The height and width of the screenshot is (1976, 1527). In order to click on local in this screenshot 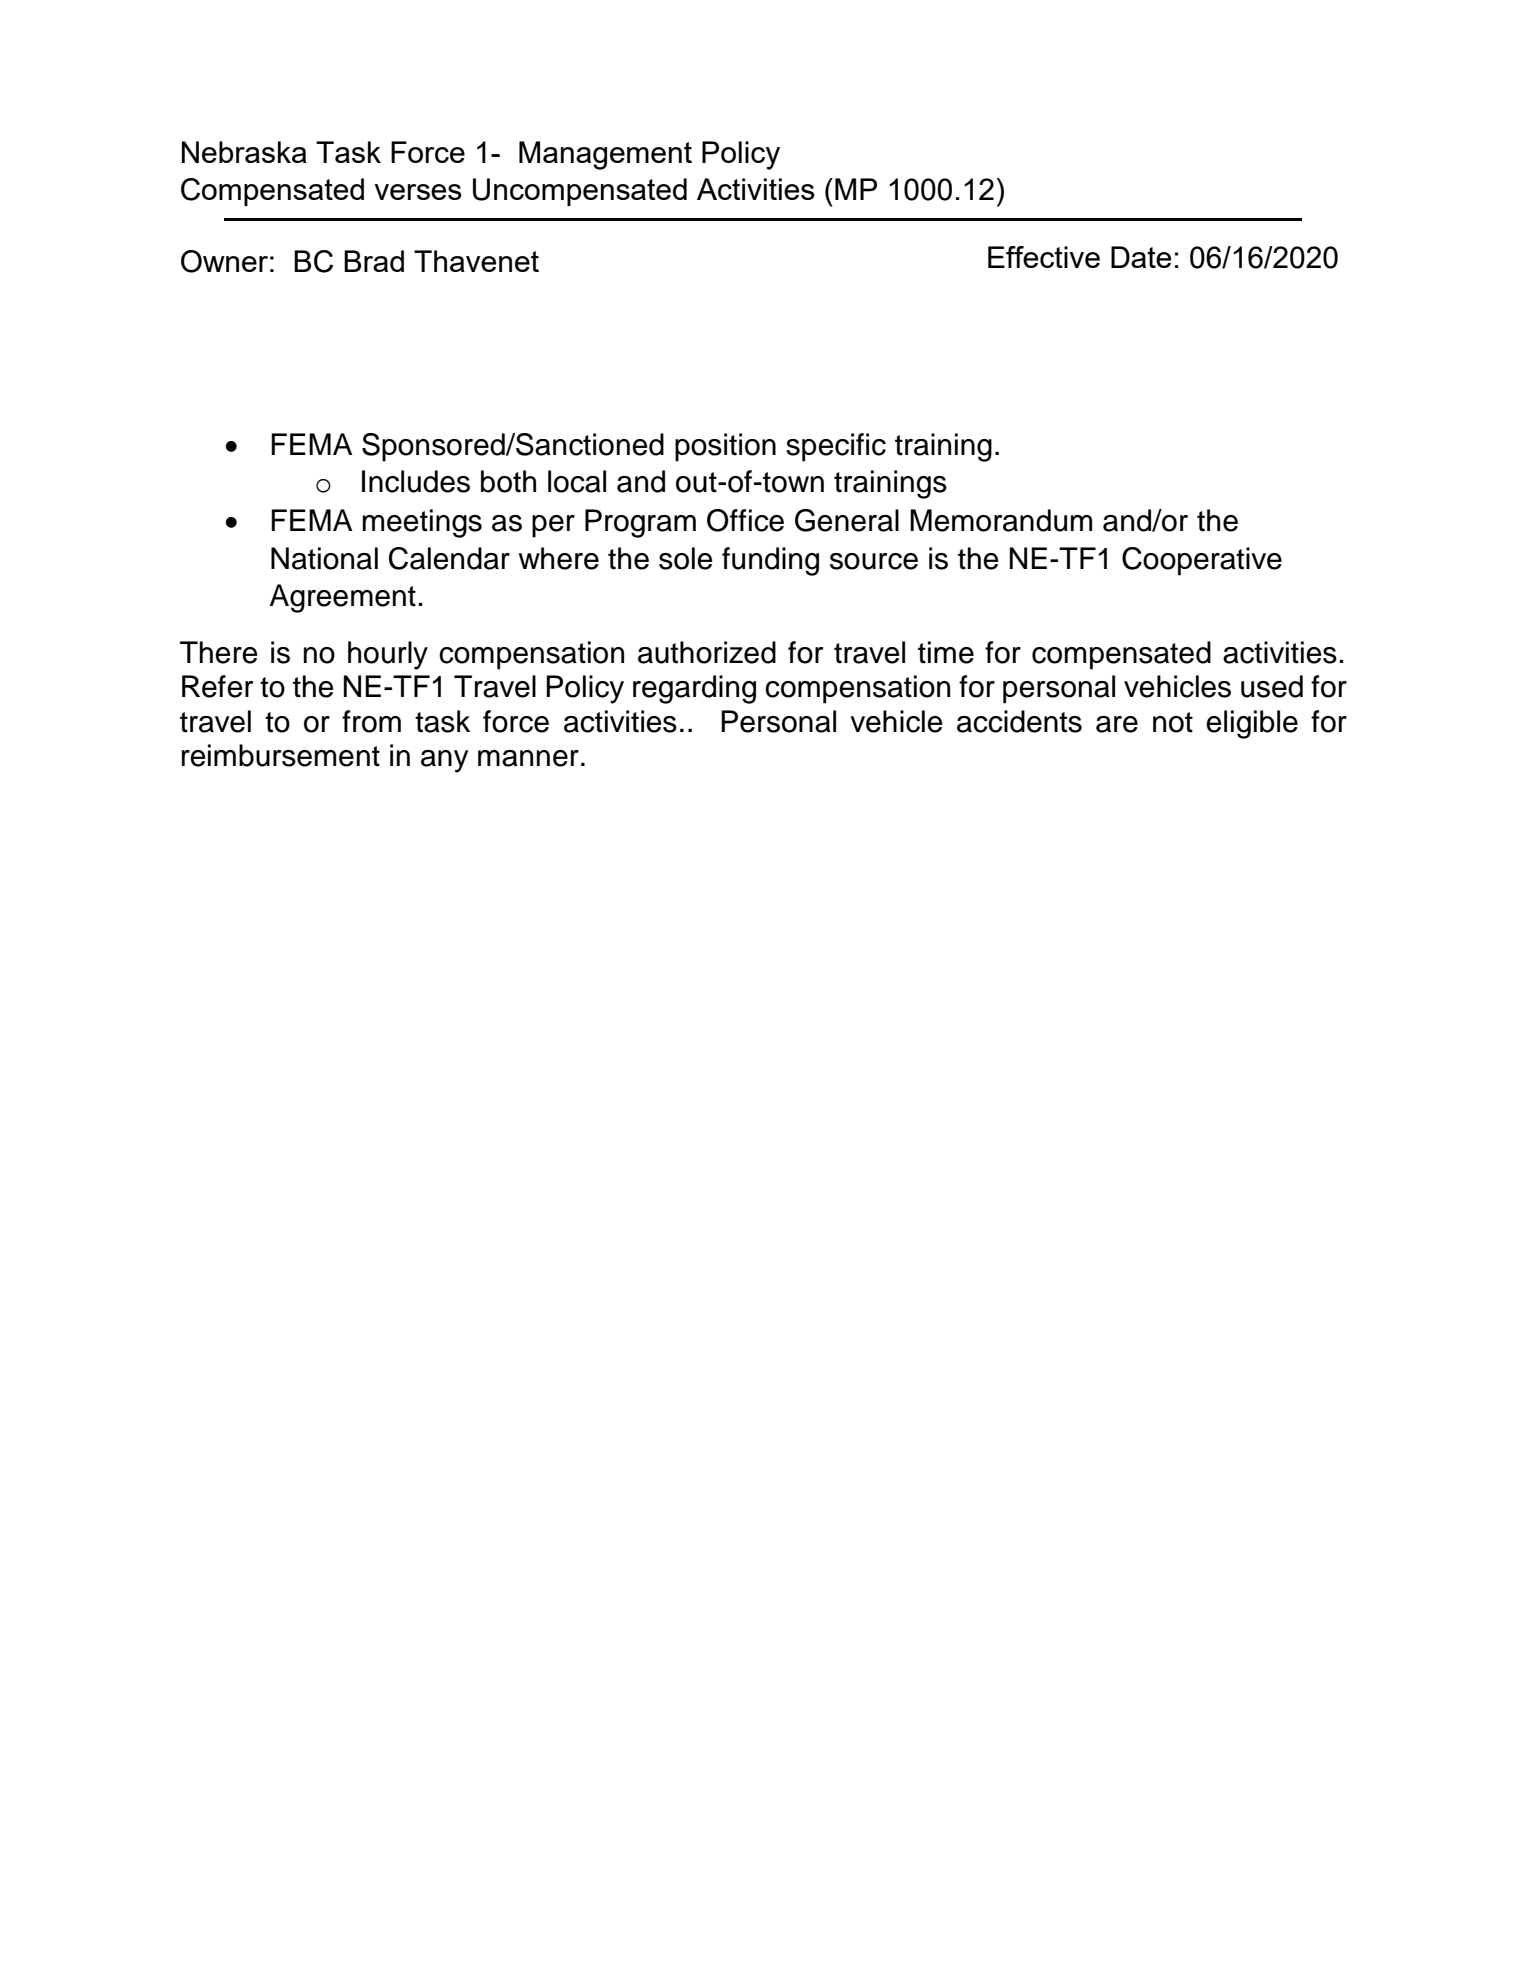, I will do `click(577, 481)`.
